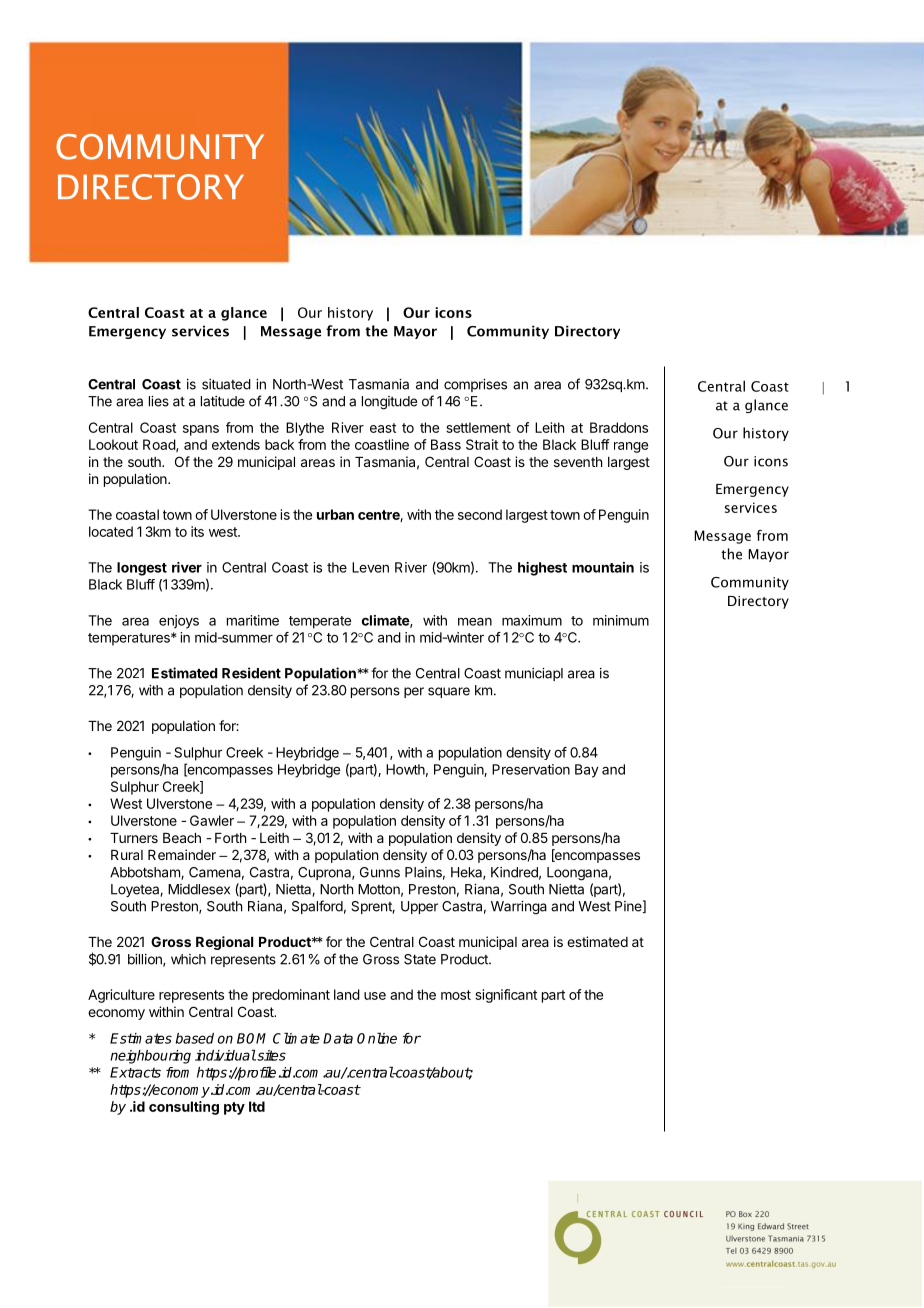  Describe the element at coordinates (184, 1108) in the screenshot. I see `consulting` at that location.
